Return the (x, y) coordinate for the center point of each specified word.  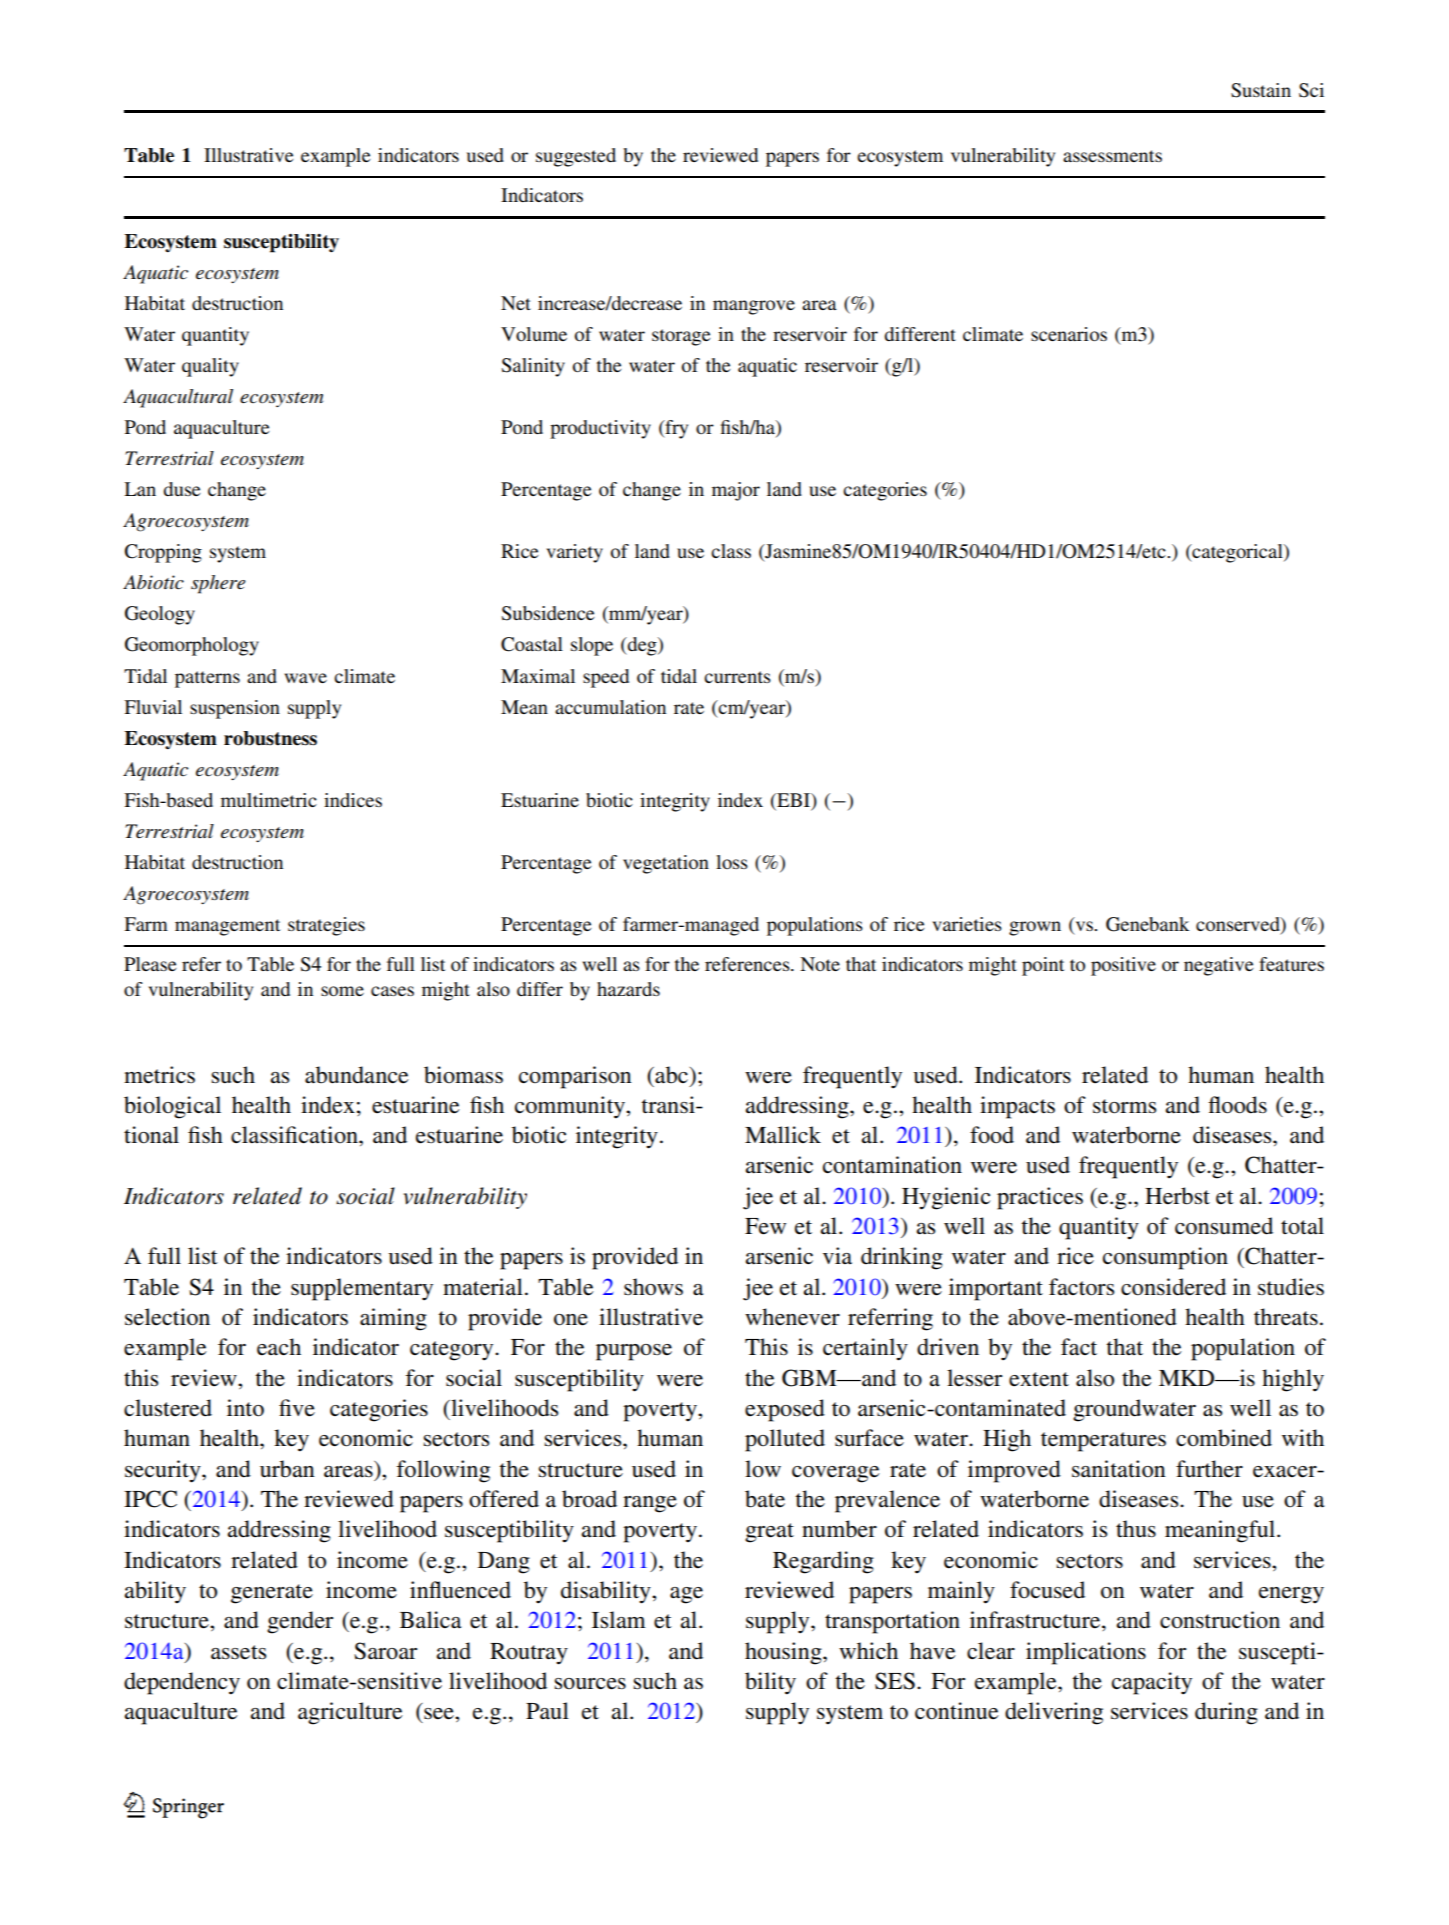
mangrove (754, 307)
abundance (357, 1075)
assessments (1112, 156)
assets (238, 1652)
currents (737, 677)
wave (306, 678)
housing (784, 1653)
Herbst (1177, 1196)
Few (765, 1226)
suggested (576, 157)
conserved (1239, 925)
